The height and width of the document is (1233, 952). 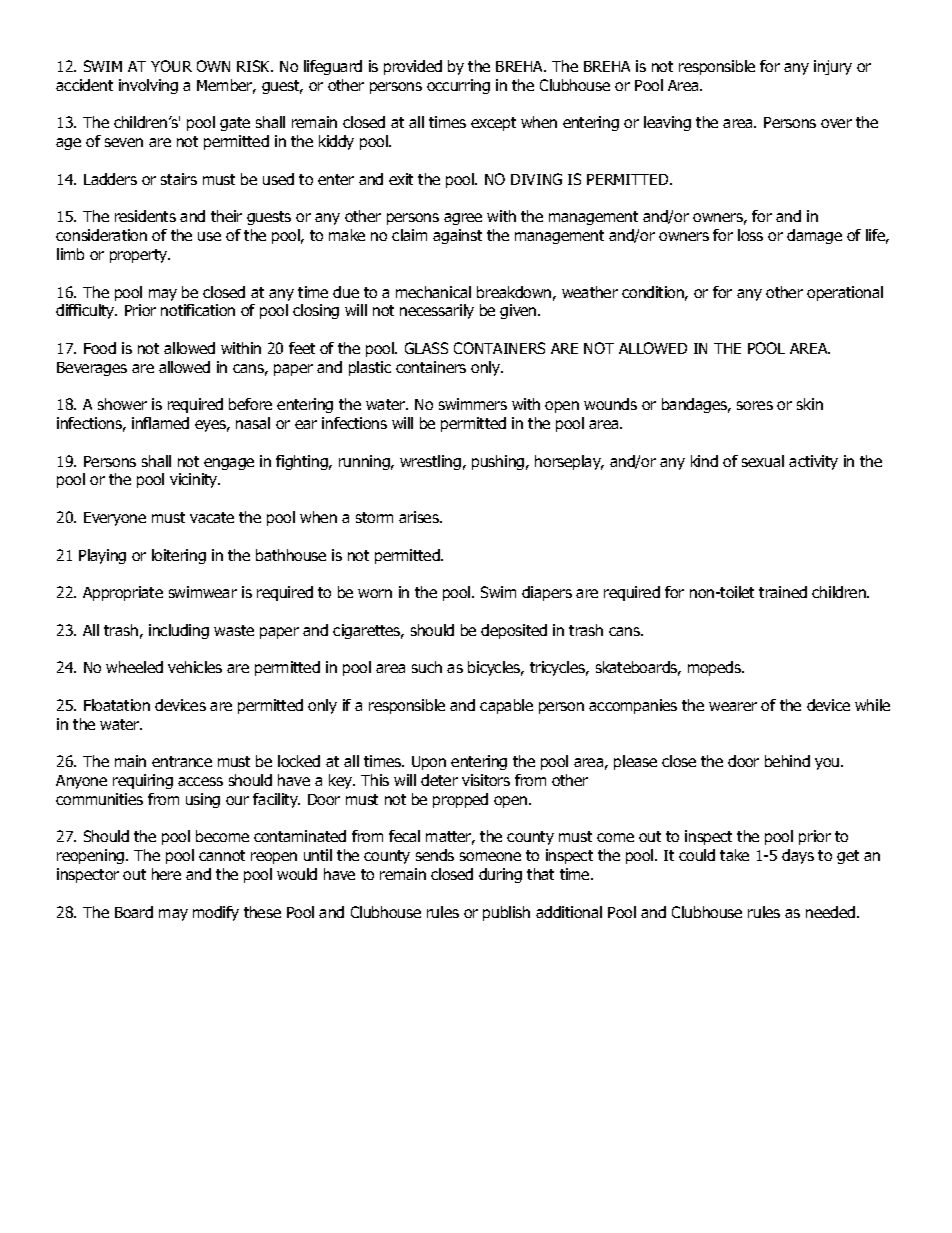 I want to click on vicinity, so click(x=195, y=480).
